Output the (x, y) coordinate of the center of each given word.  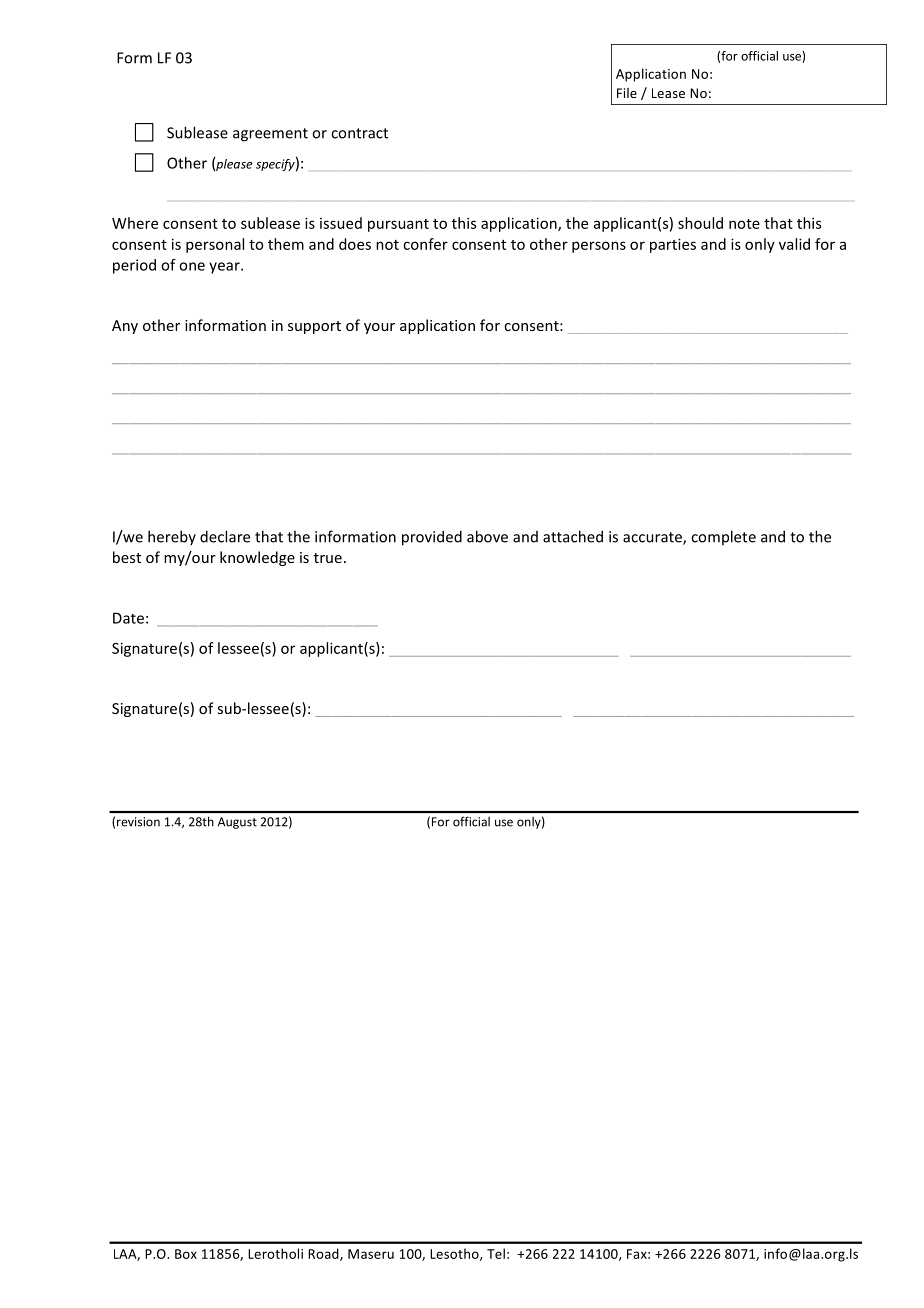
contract (359, 133)
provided (432, 538)
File (627, 93)
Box (186, 1254)
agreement (270, 135)
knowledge (257, 558)
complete (723, 537)
